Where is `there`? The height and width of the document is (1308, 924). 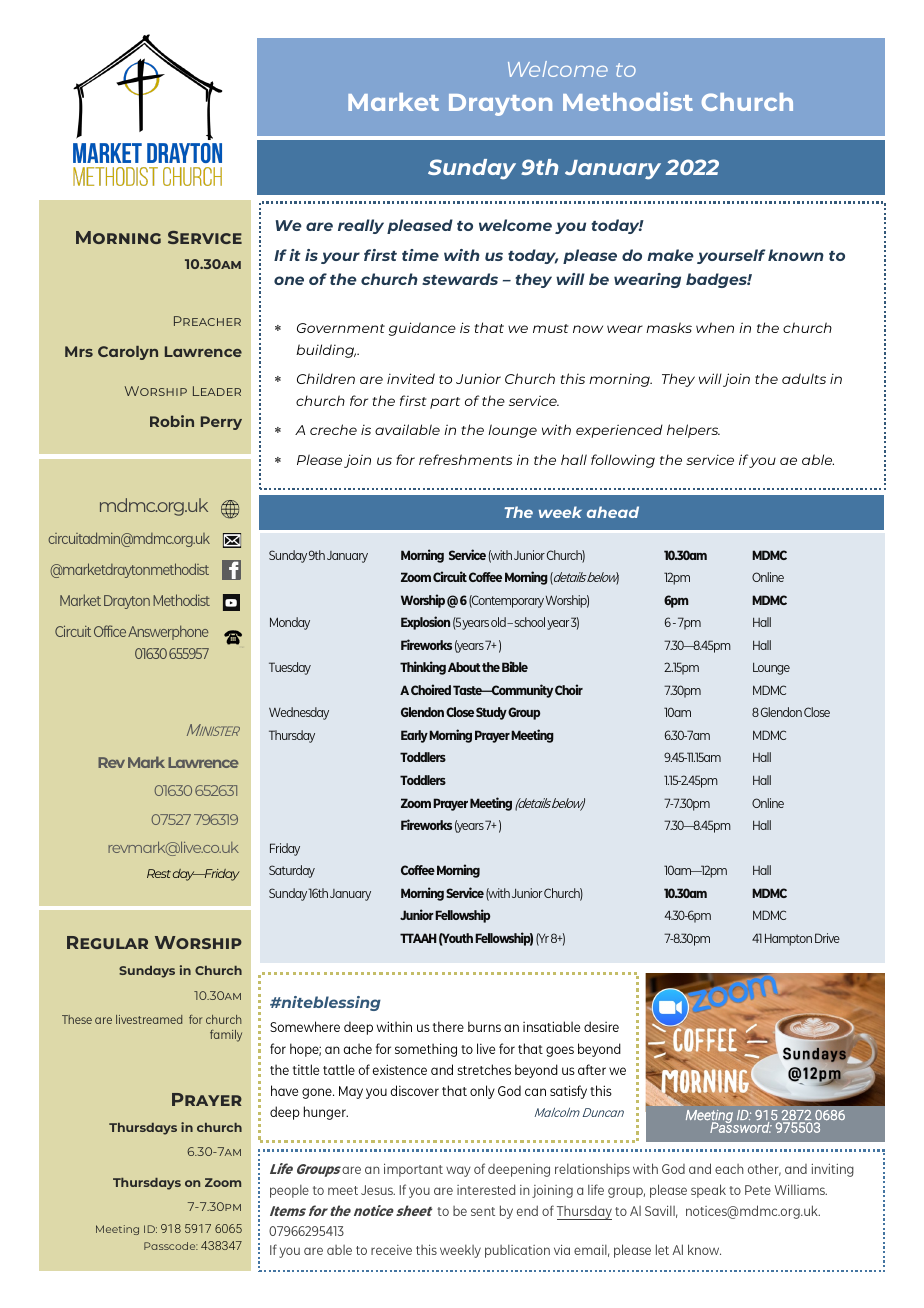
there is located at coordinates (448, 1026).
